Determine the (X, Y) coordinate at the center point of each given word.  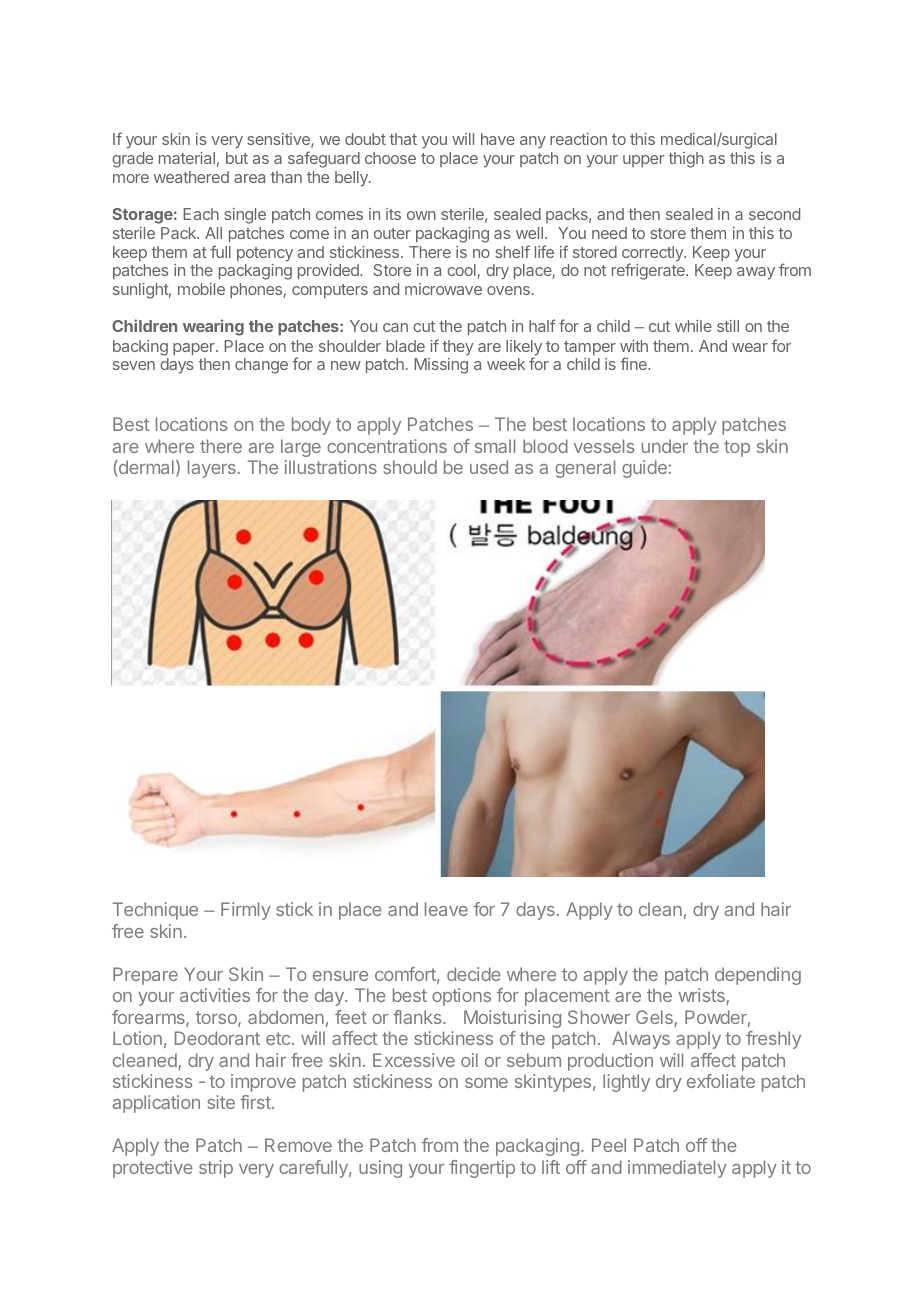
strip (216, 1169)
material (187, 158)
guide (644, 469)
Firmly (246, 911)
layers (213, 469)
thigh (686, 160)
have (498, 139)
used (489, 467)
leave (446, 909)
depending (758, 976)
